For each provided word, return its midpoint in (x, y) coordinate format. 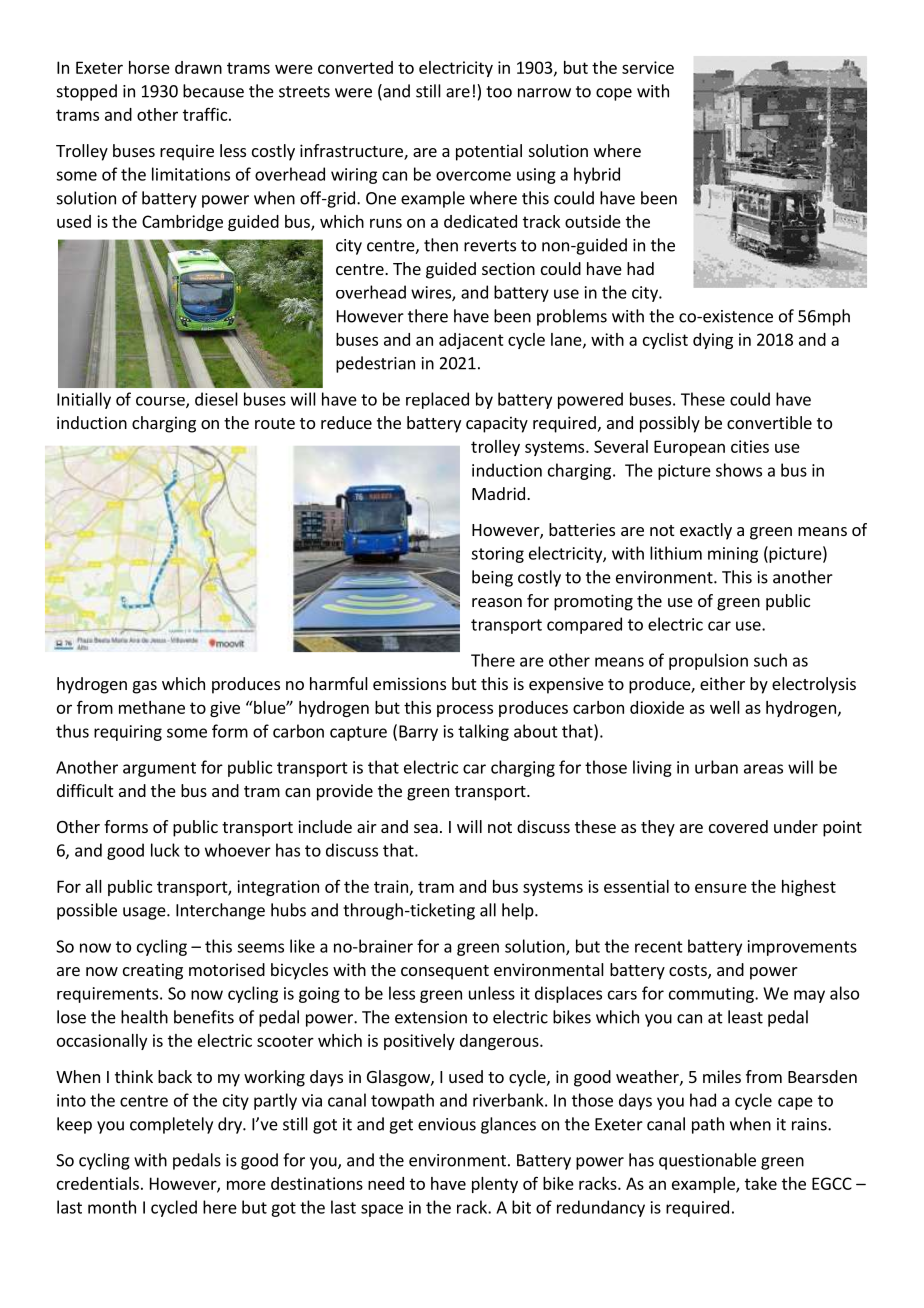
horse (149, 67)
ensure (721, 888)
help (519, 911)
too (499, 92)
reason (497, 602)
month (112, 1207)
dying (713, 341)
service (648, 67)
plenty (495, 1185)
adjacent (471, 341)
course (161, 402)
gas (145, 687)
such (770, 660)
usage (145, 913)
